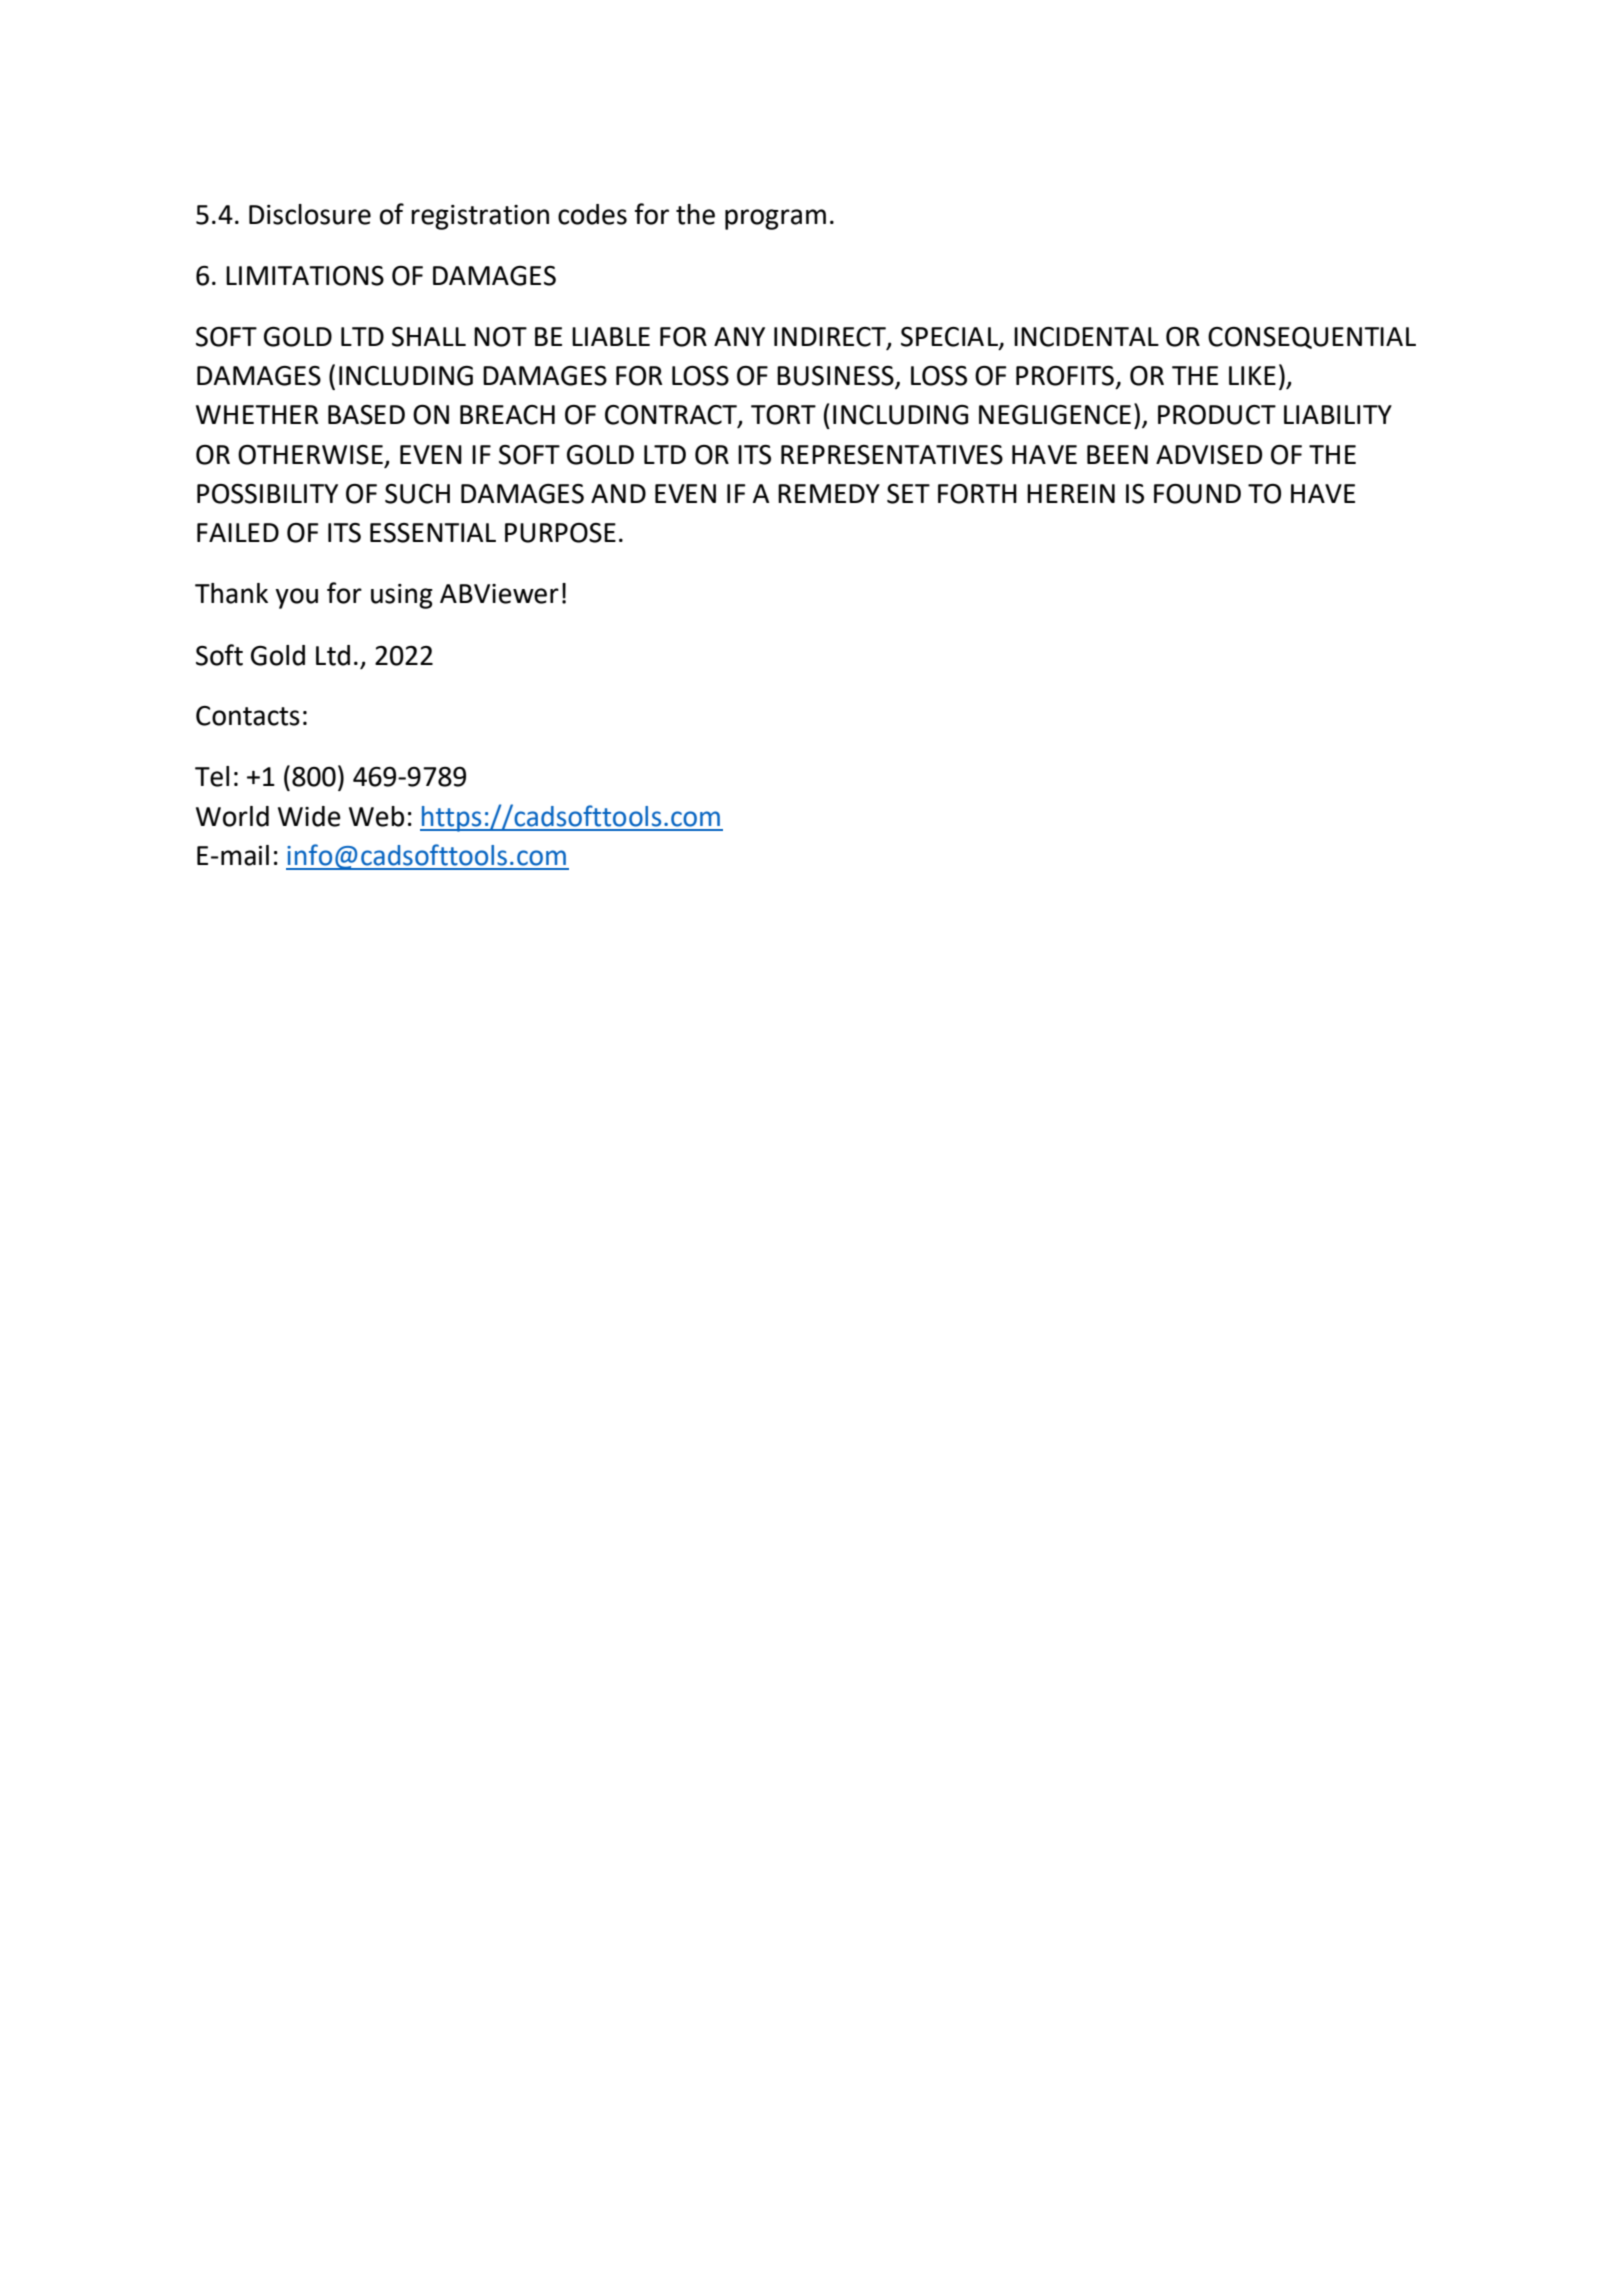  I want to click on INCIDENTAL, so click(1086, 337).
